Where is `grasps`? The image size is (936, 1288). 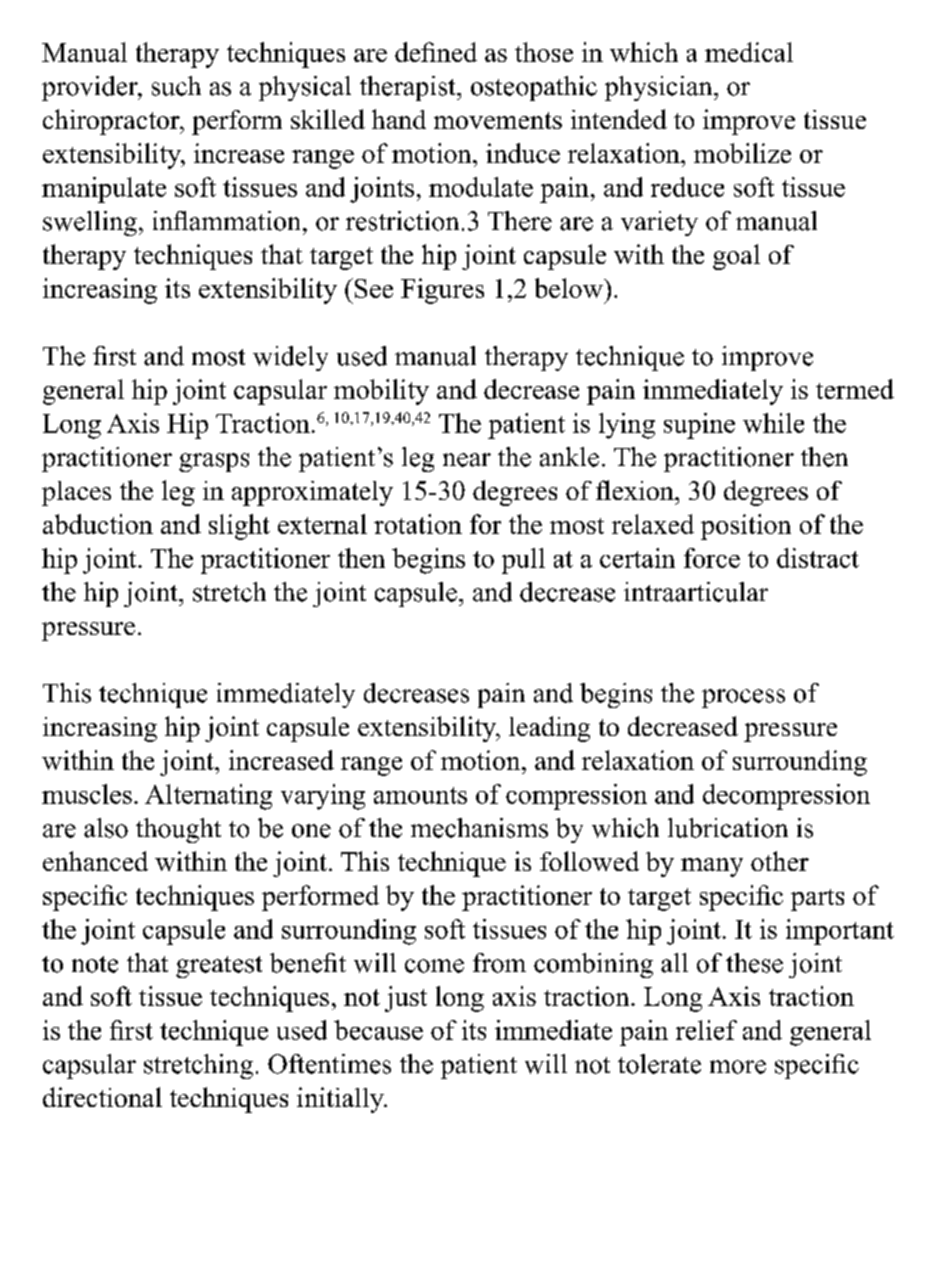
grasps is located at coordinates (214, 462).
